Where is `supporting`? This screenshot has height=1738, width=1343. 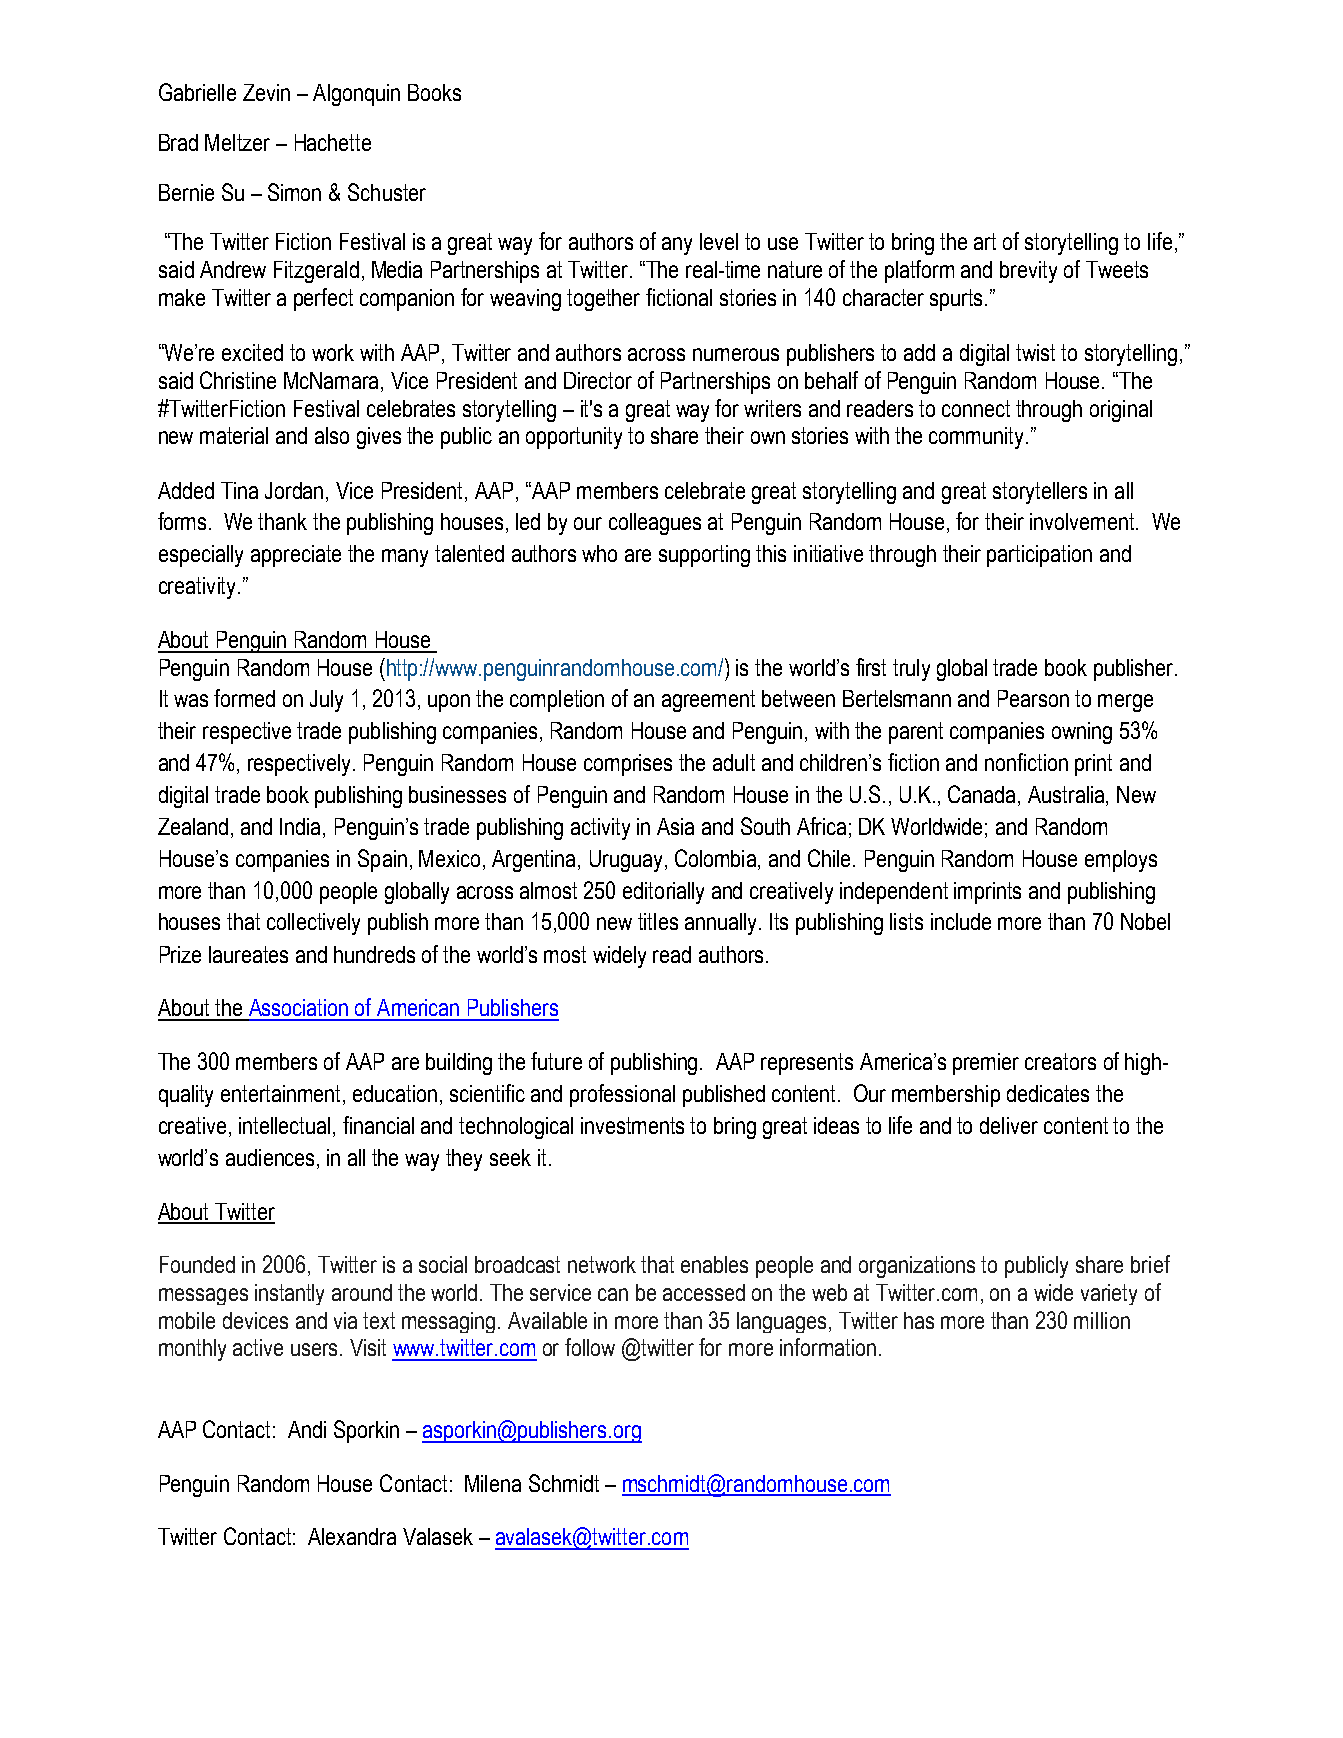 supporting is located at coordinates (704, 556).
